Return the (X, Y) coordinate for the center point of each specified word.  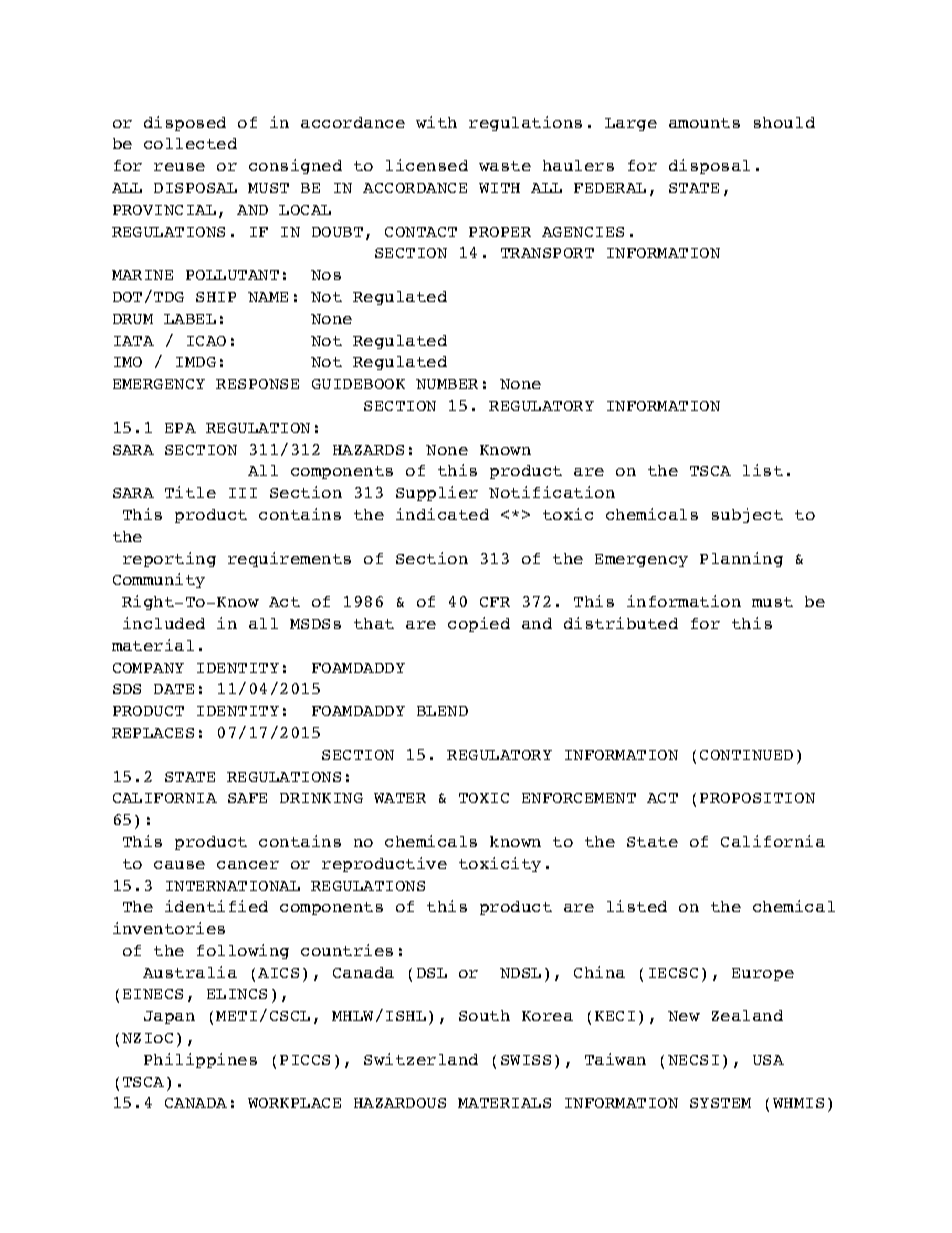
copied (479, 624)
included (164, 623)
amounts (704, 123)
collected (190, 143)
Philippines (200, 1060)
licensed (427, 165)
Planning (741, 559)
